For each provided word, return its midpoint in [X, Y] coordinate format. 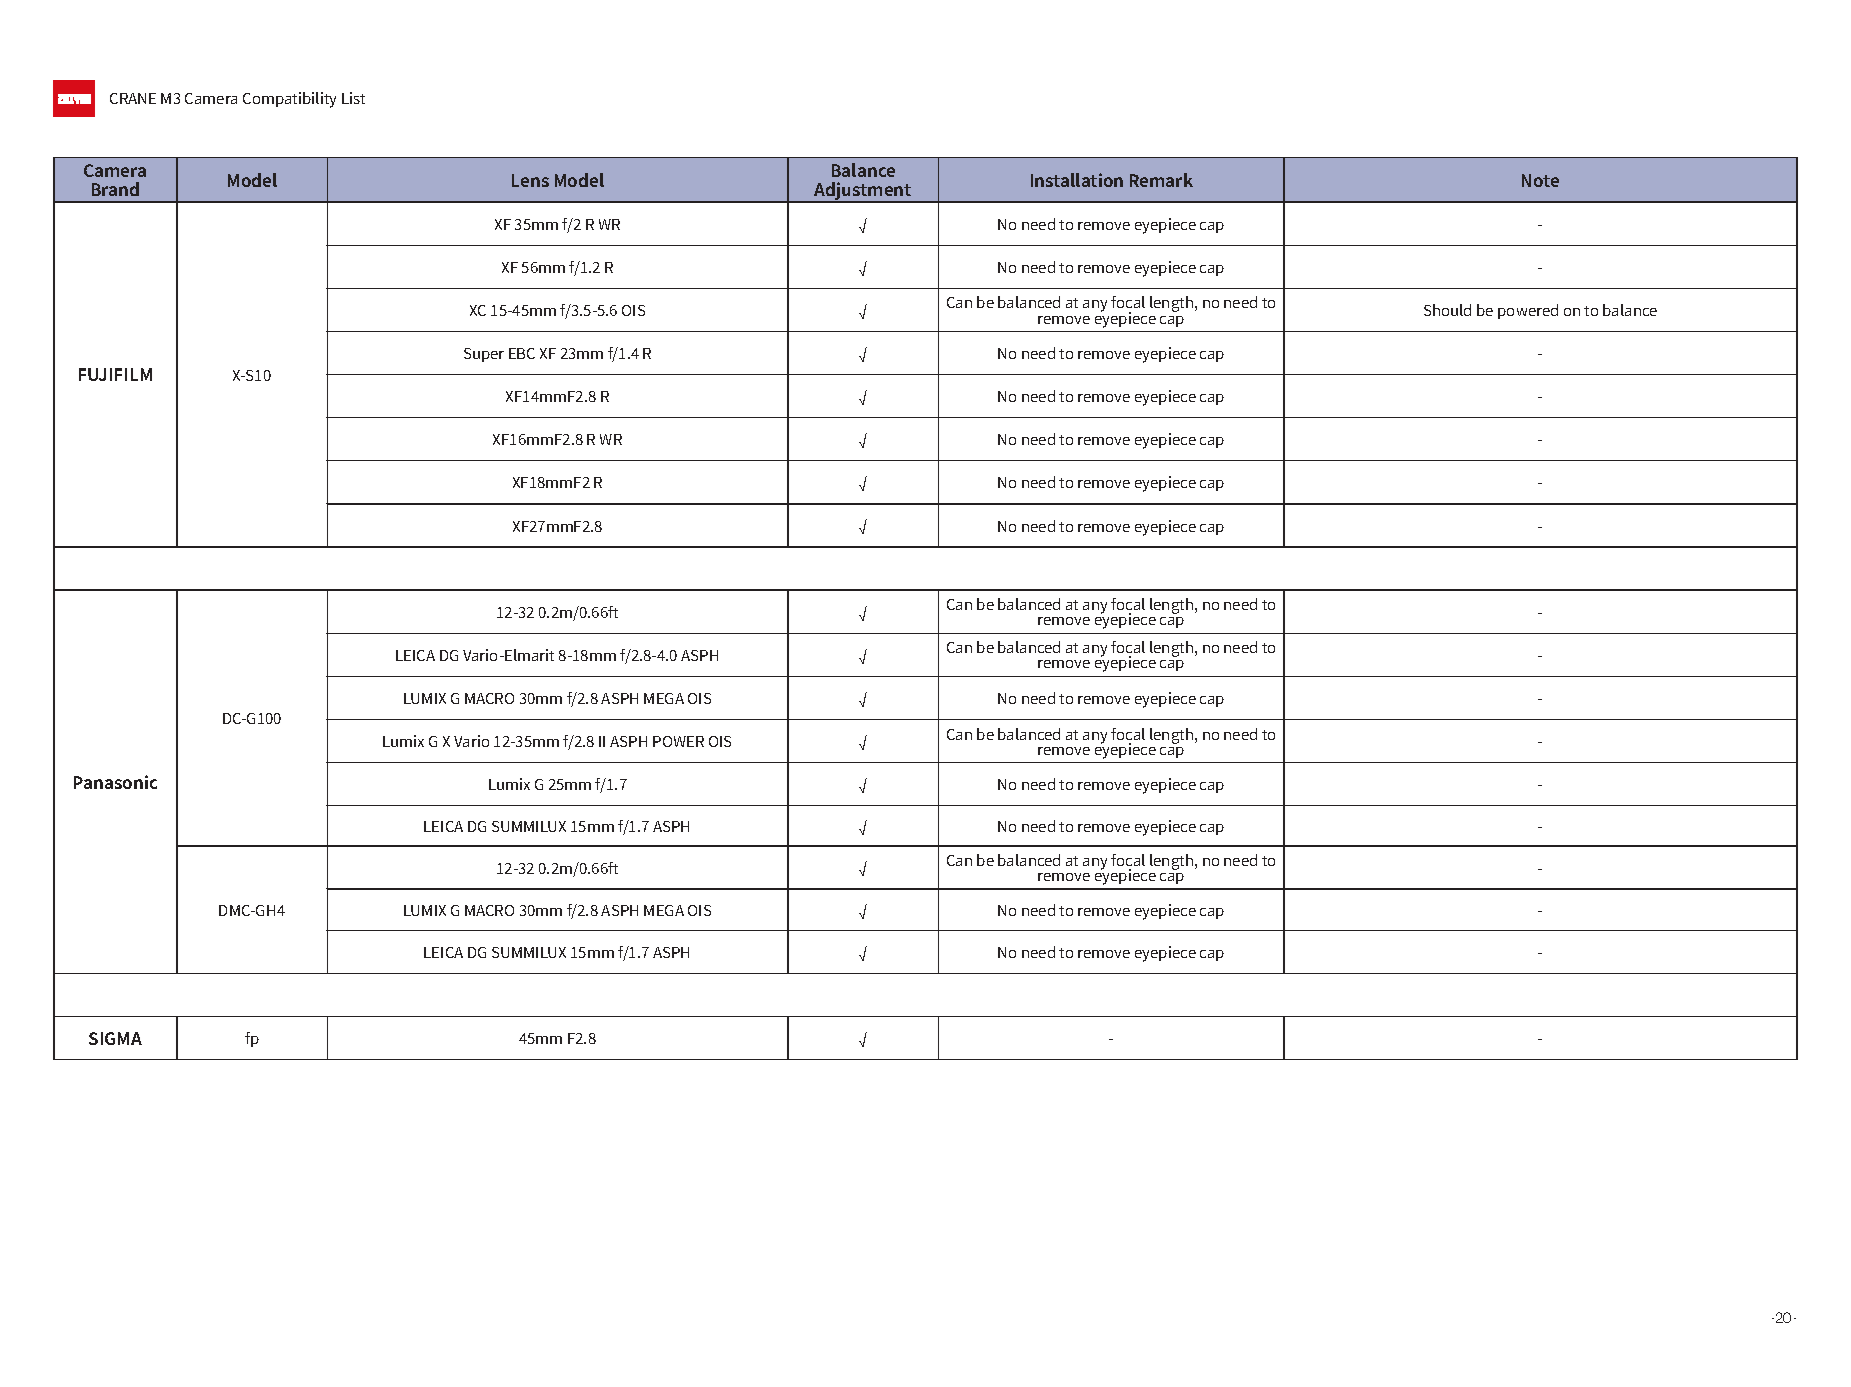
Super [484, 355]
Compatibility [289, 100]
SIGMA [115, 1038]
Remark [1161, 180]
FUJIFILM [115, 374]
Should [1447, 310]
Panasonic [115, 782]
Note [1540, 180]
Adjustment [863, 192]
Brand [115, 189]
